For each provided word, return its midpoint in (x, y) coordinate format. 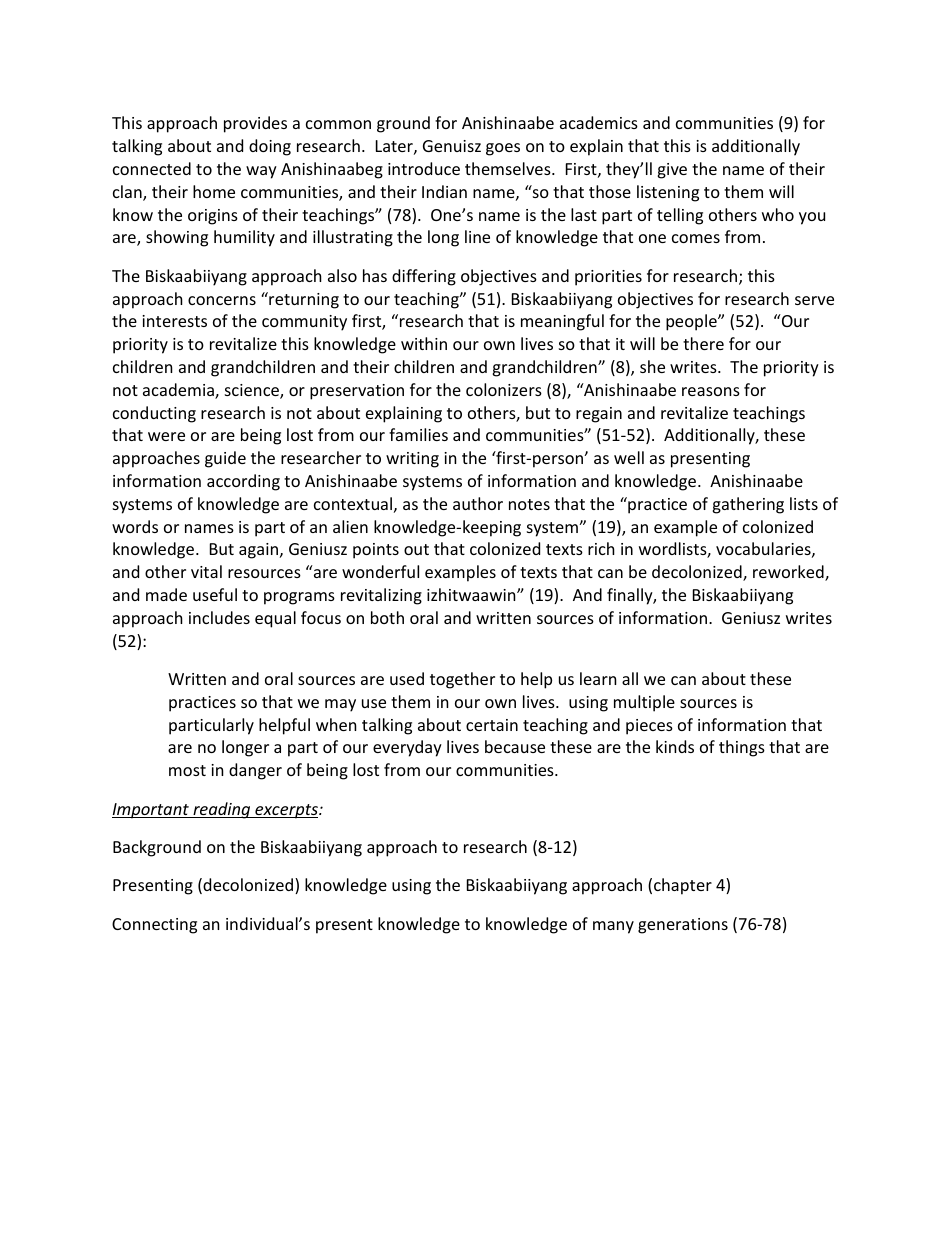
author (478, 503)
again (258, 551)
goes (503, 149)
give (672, 171)
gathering (748, 505)
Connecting (154, 926)
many (613, 927)
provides (255, 124)
